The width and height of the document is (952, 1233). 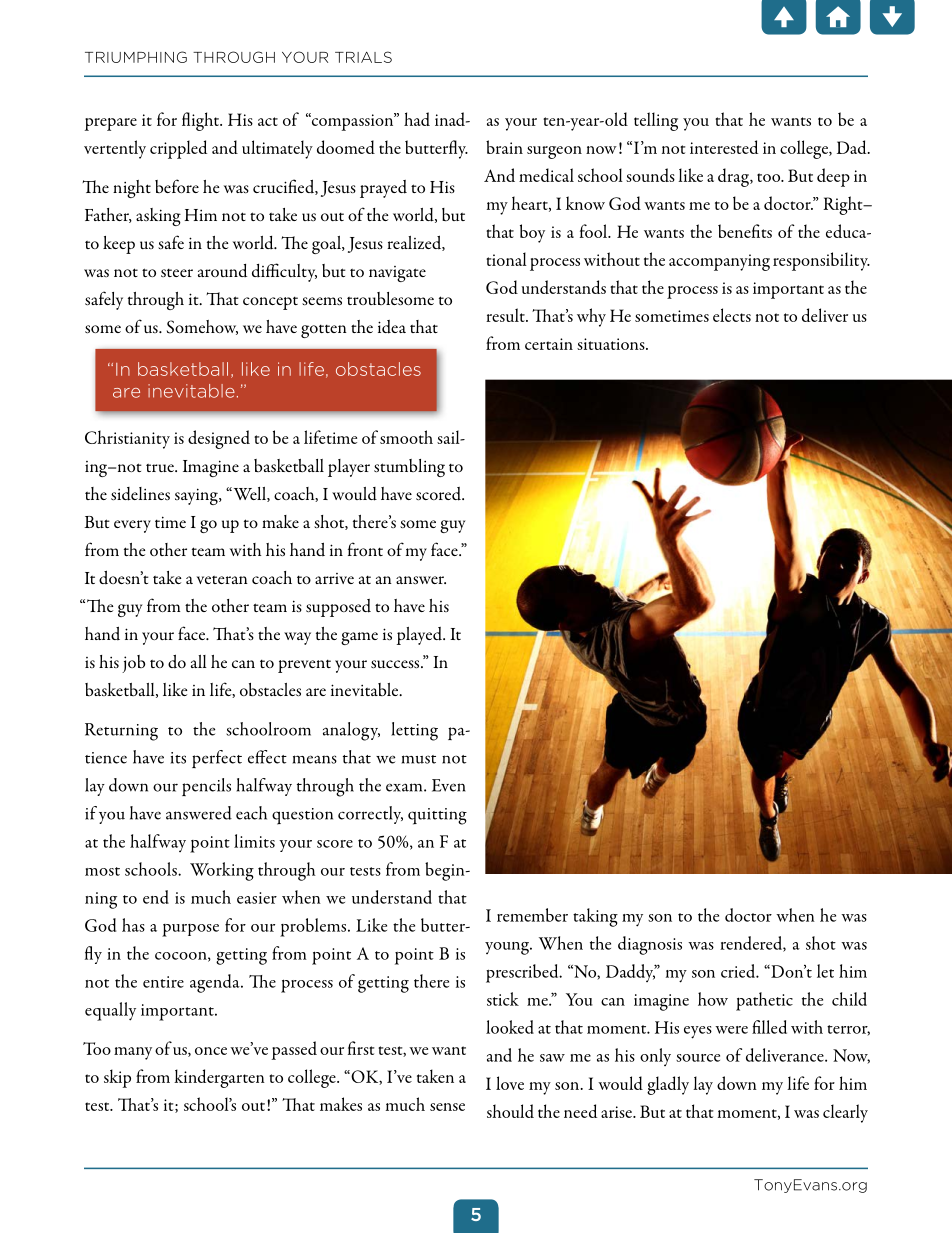 What do you see at coordinates (201, 121) in the document?
I see `flight` at bounding box center [201, 121].
